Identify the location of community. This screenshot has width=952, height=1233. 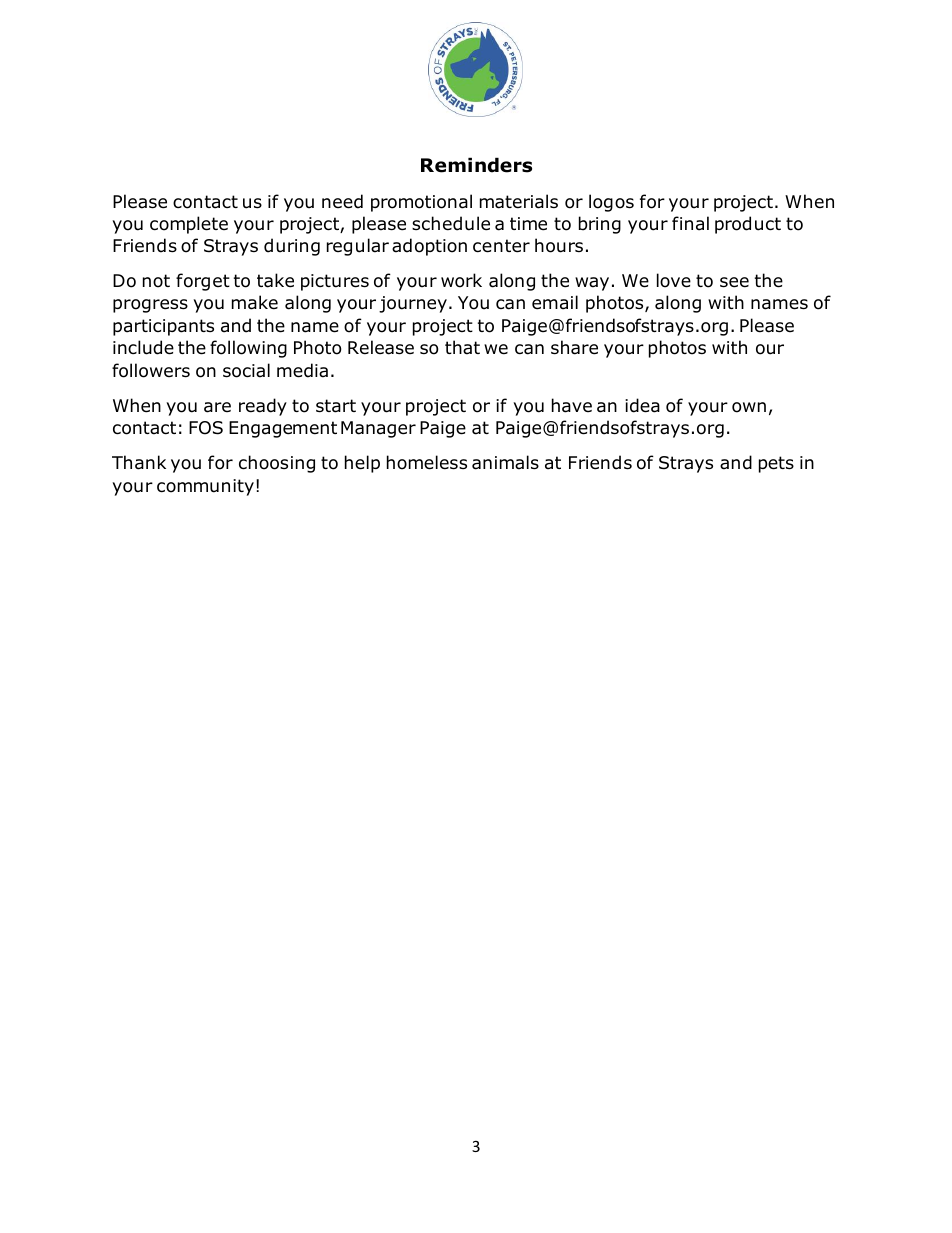
(205, 487).
